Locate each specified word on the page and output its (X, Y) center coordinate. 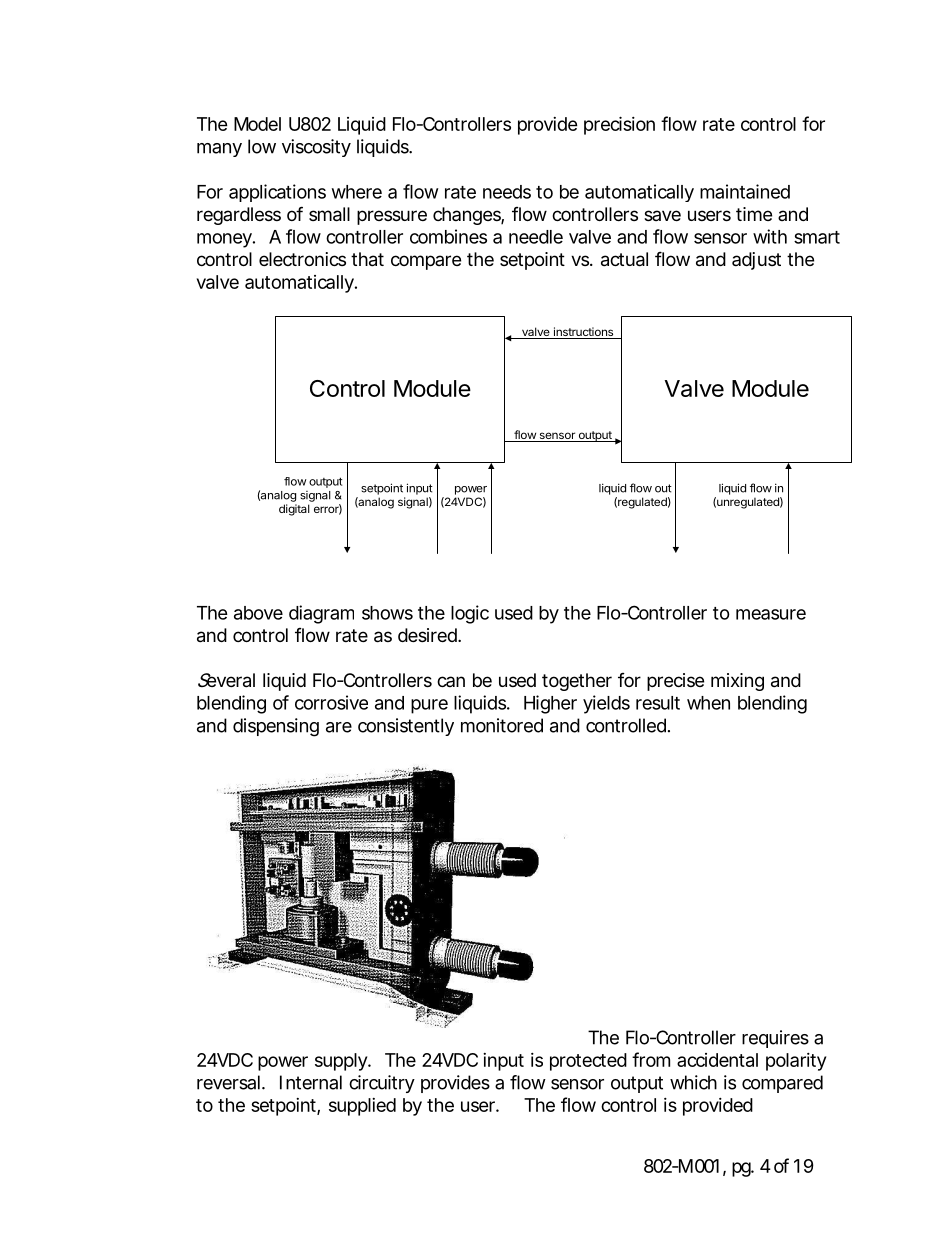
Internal (311, 1082)
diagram (321, 614)
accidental (717, 1060)
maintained (745, 191)
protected (588, 1062)
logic (470, 614)
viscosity (316, 148)
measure (771, 614)
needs (507, 192)
